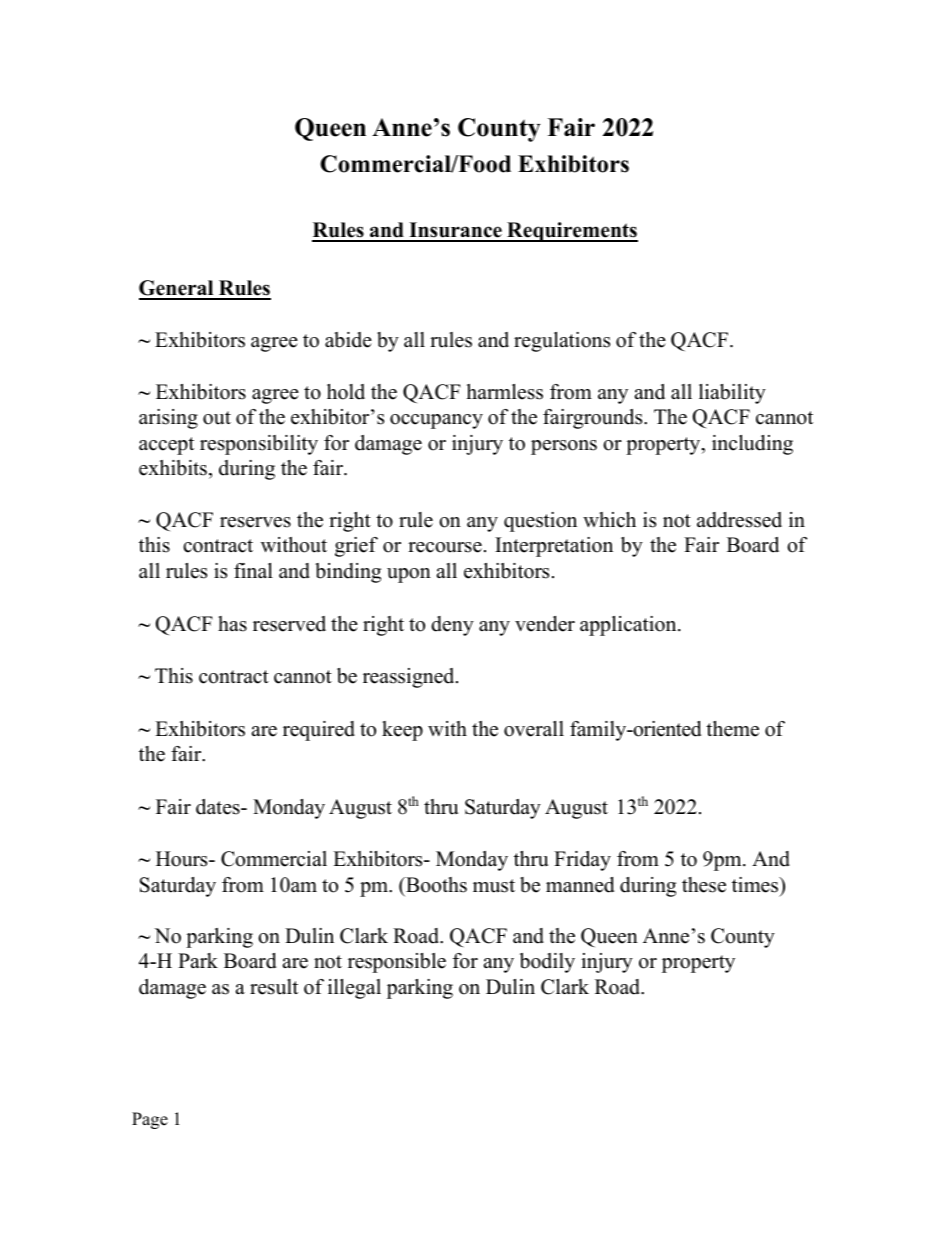 The image size is (952, 1233). Describe the element at coordinates (274, 987) in the screenshot. I see `result` at that location.
